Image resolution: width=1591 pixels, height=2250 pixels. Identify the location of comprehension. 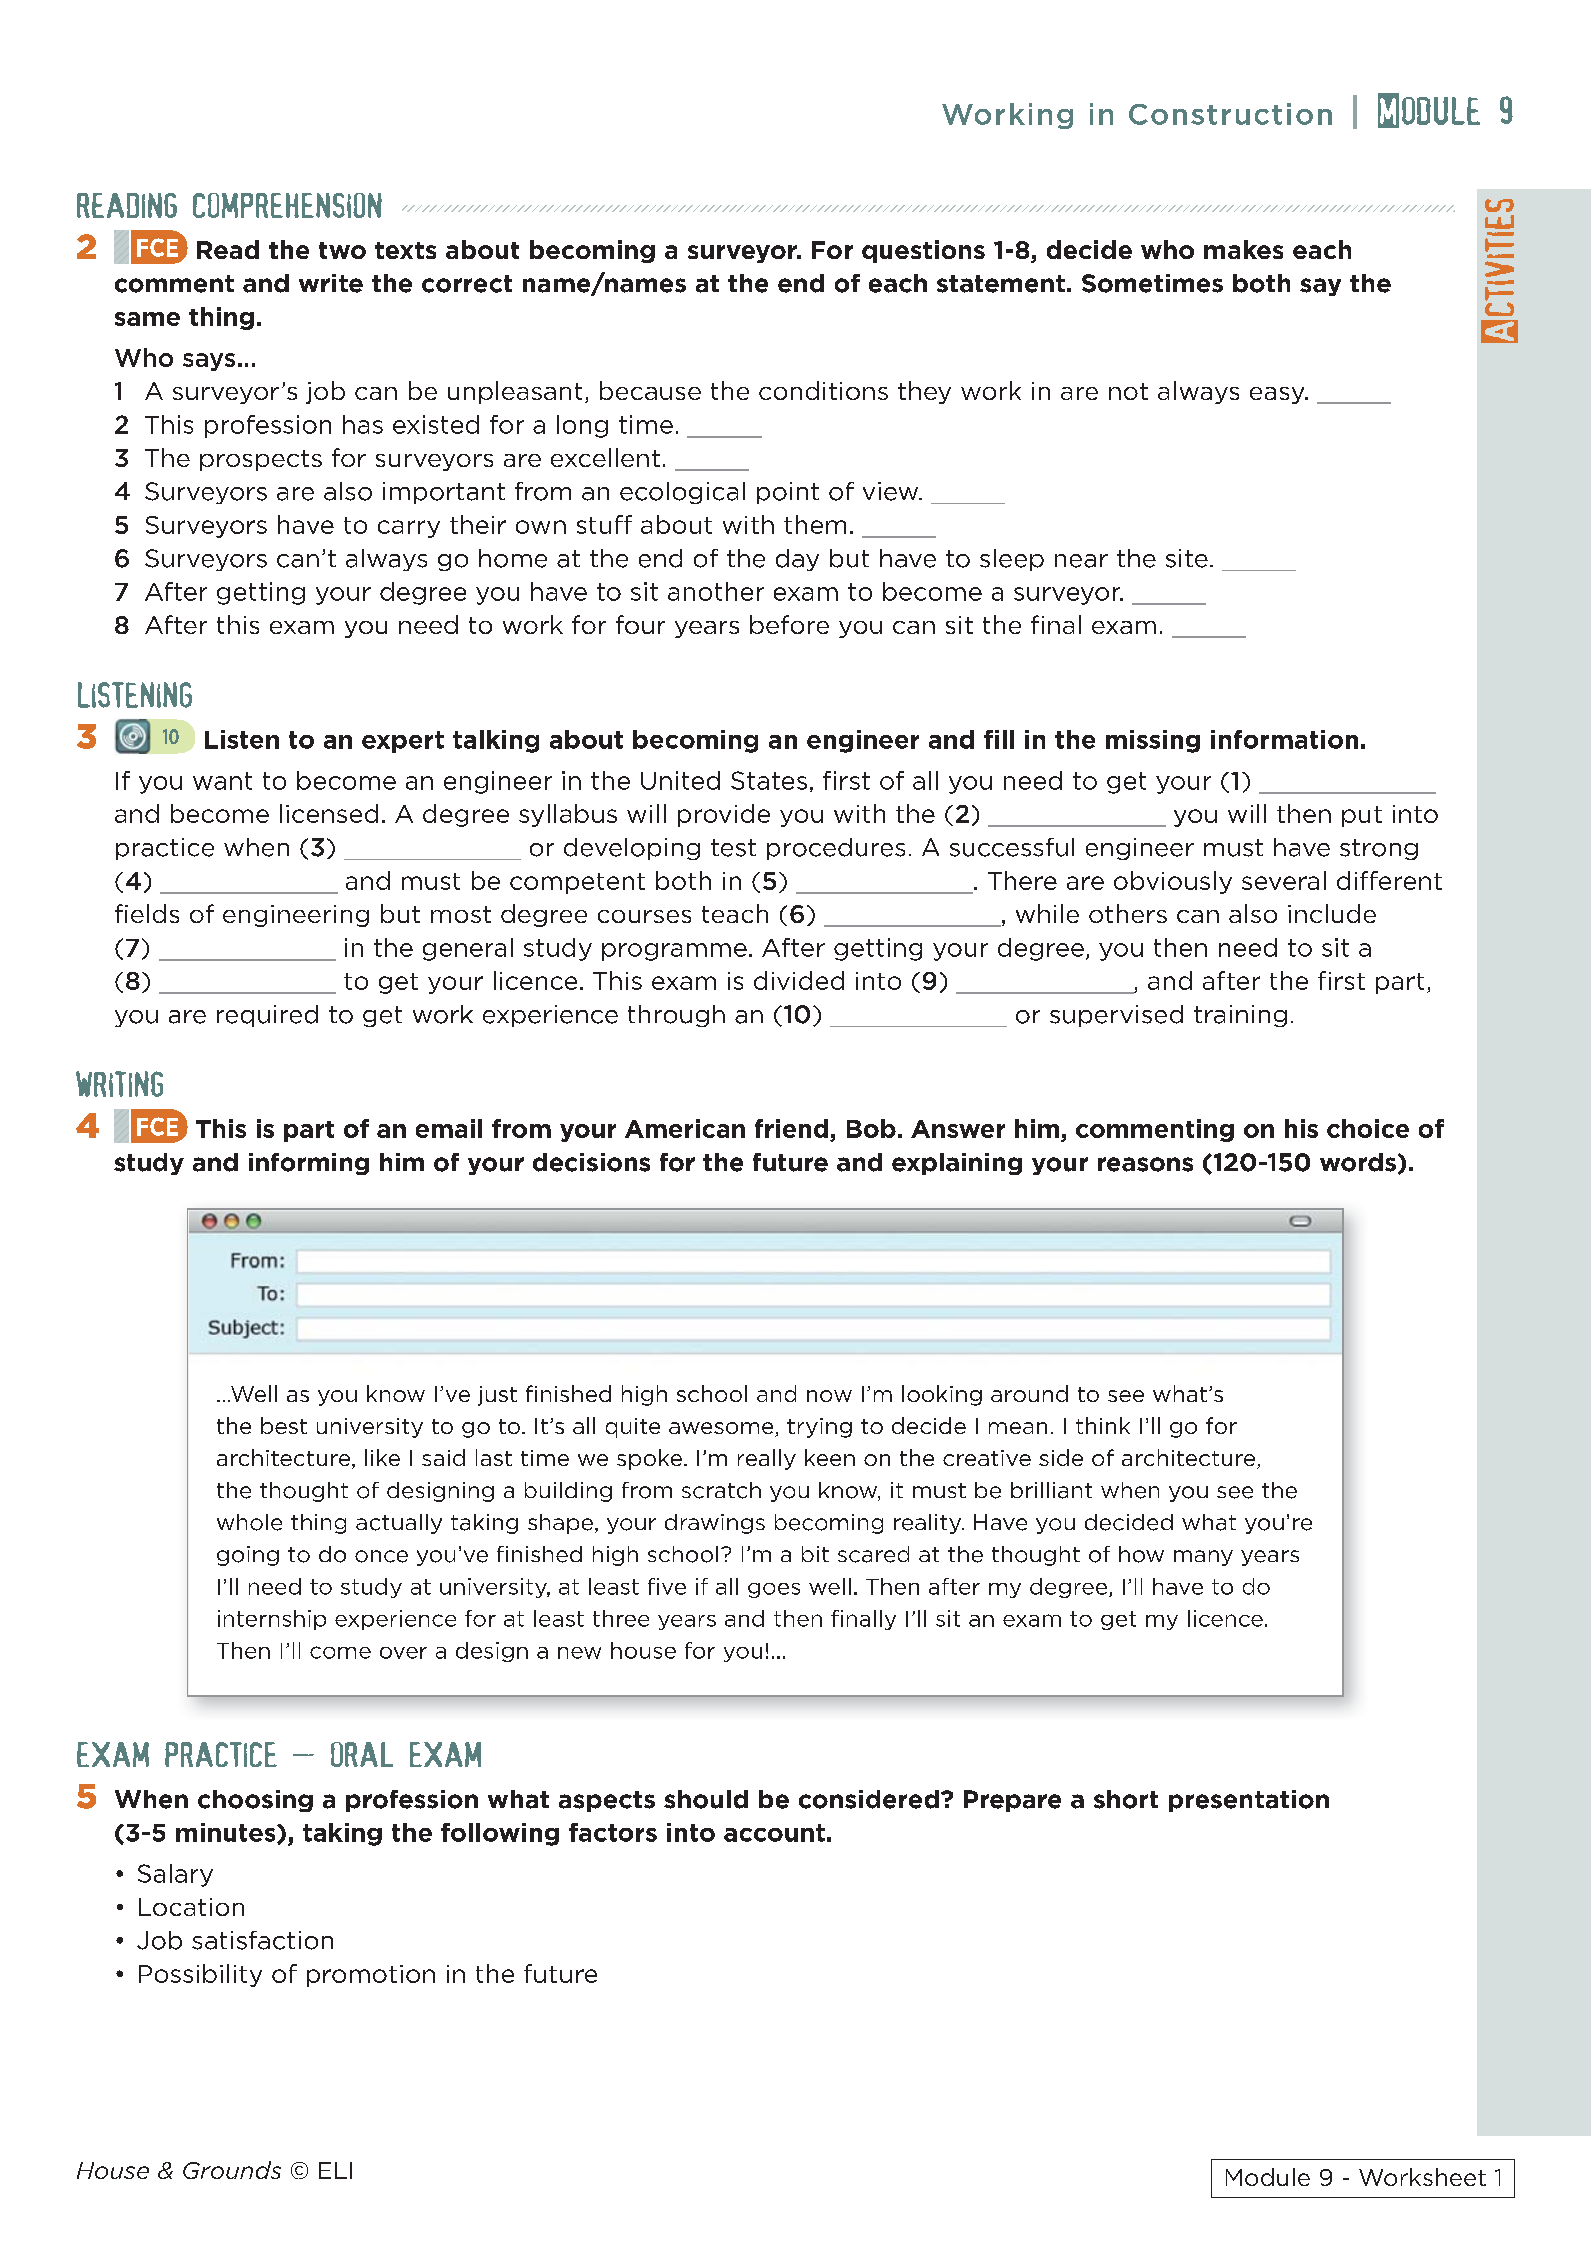
(287, 205).
